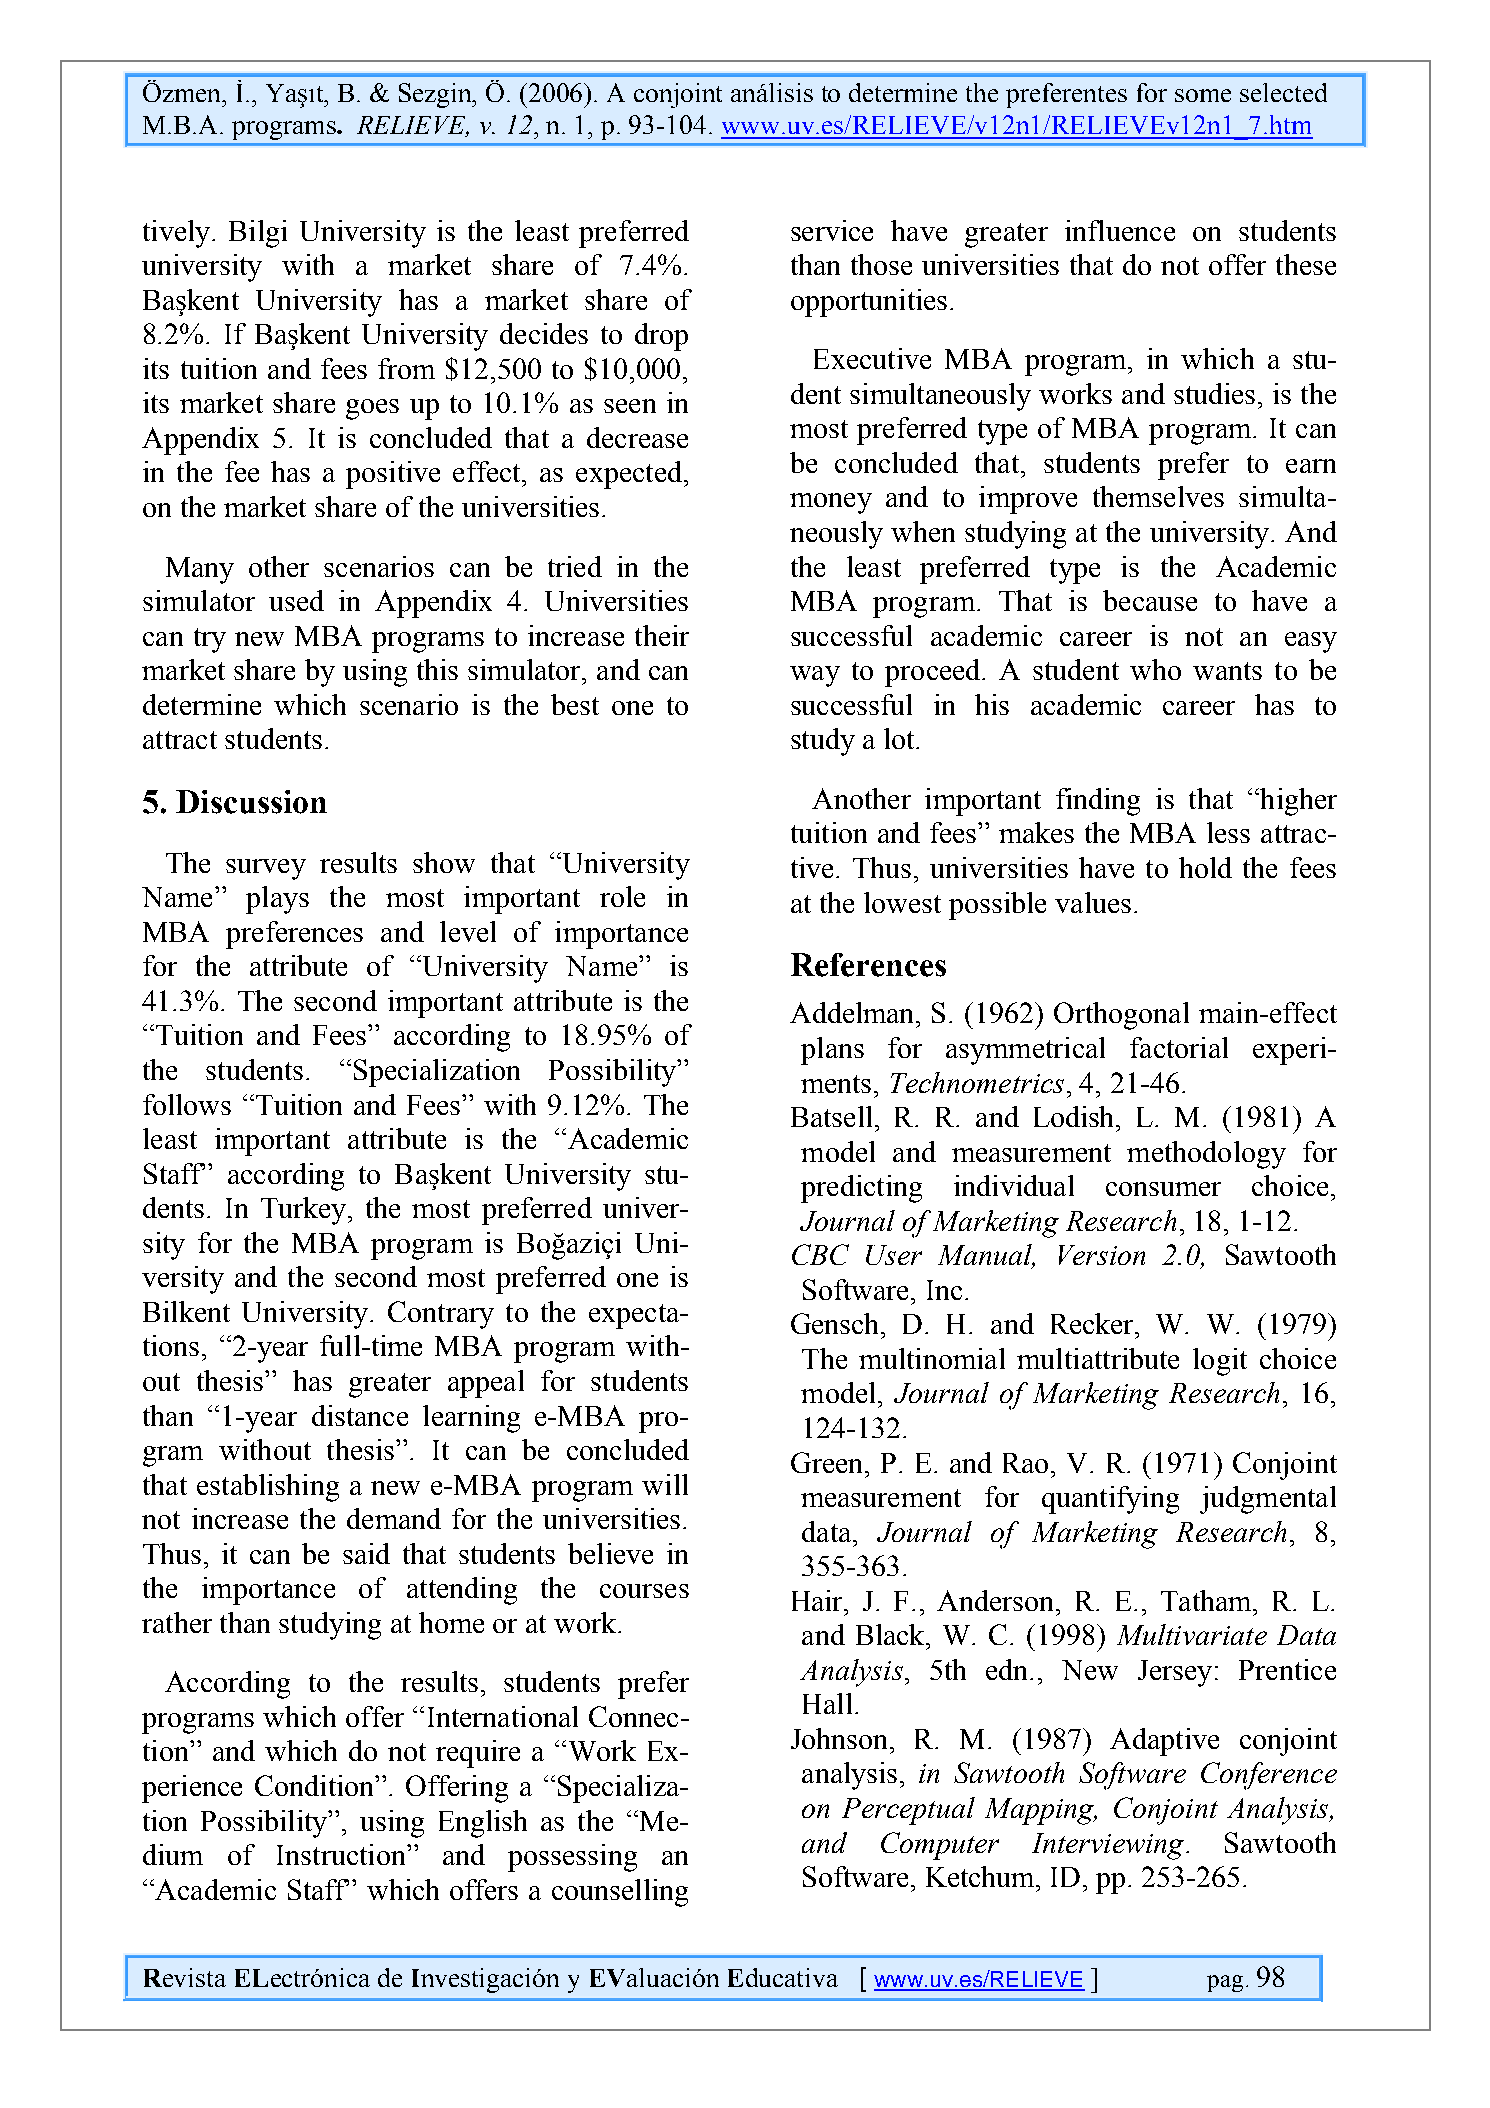 The image size is (1490, 2108). What do you see at coordinates (185, 1977) in the page?
I see `Revista` at bounding box center [185, 1977].
